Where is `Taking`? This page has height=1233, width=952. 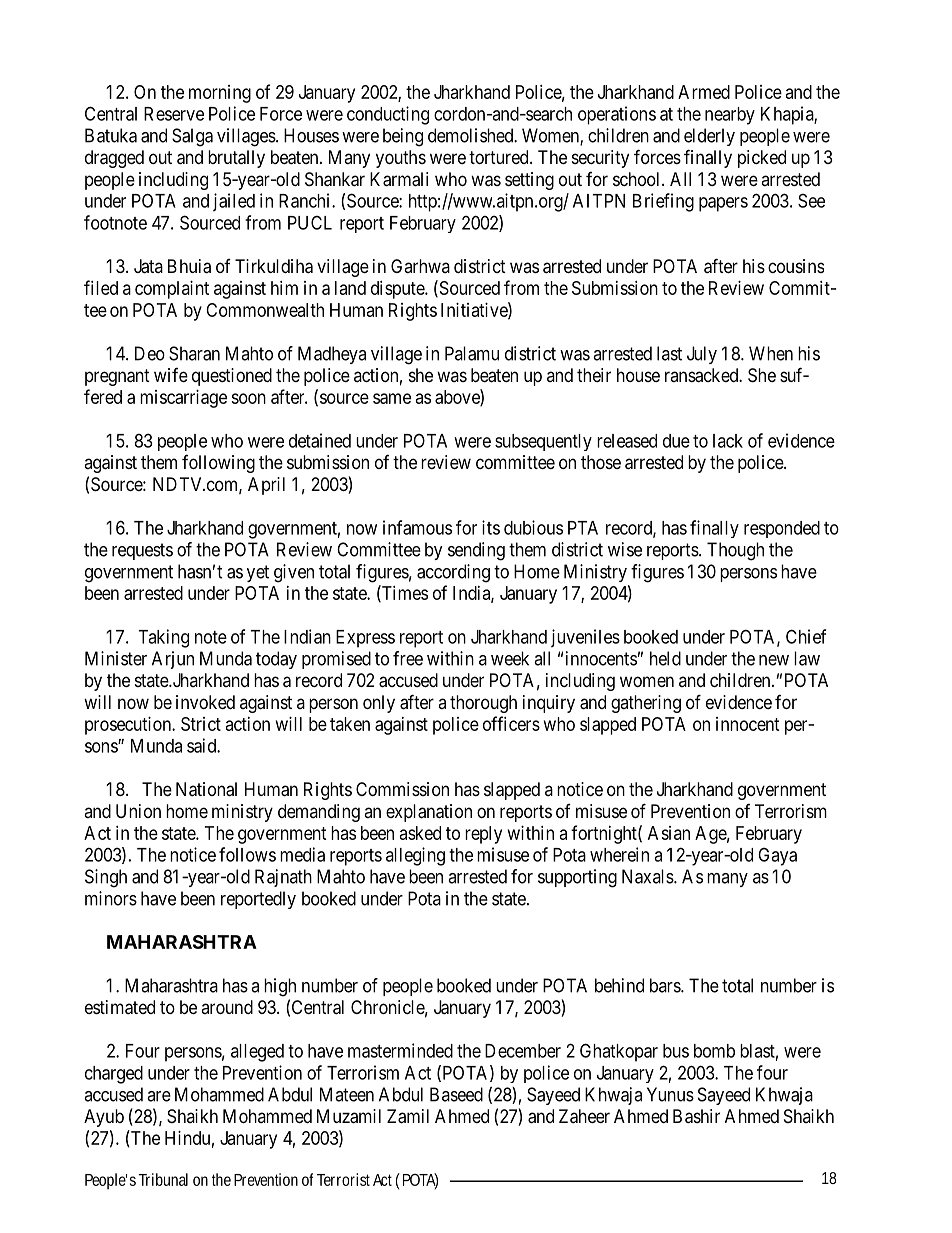
Taking is located at coordinates (163, 638).
